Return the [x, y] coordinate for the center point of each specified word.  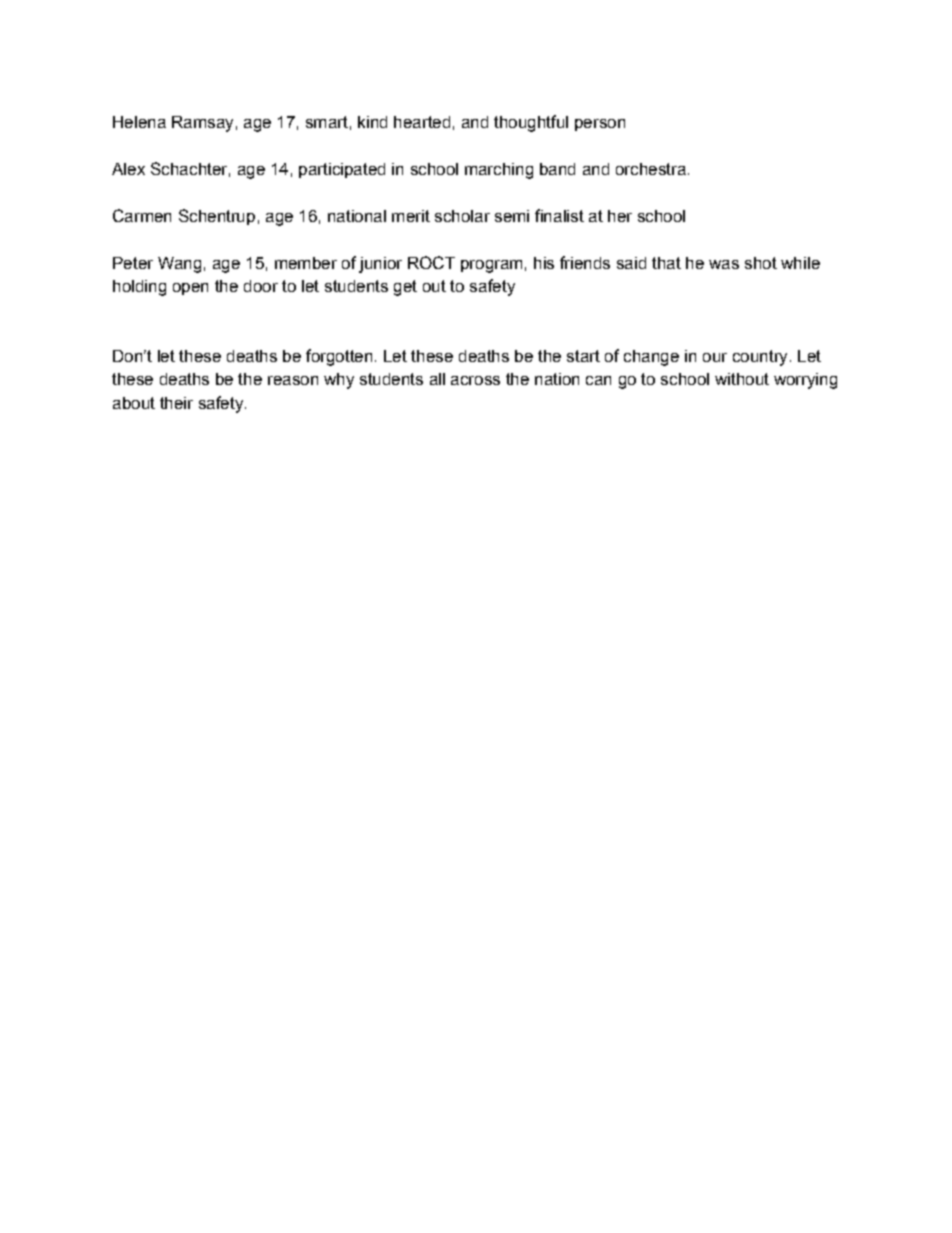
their [176, 403]
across [475, 380]
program [491, 266]
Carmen [142, 215]
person [600, 125]
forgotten [339, 357]
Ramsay [202, 124]
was [724, 264]
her [620, 216]
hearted [422, 122]
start [583, 356]
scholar [462, 216]
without [742, 379]
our [715, 357]
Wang [179, 265]
